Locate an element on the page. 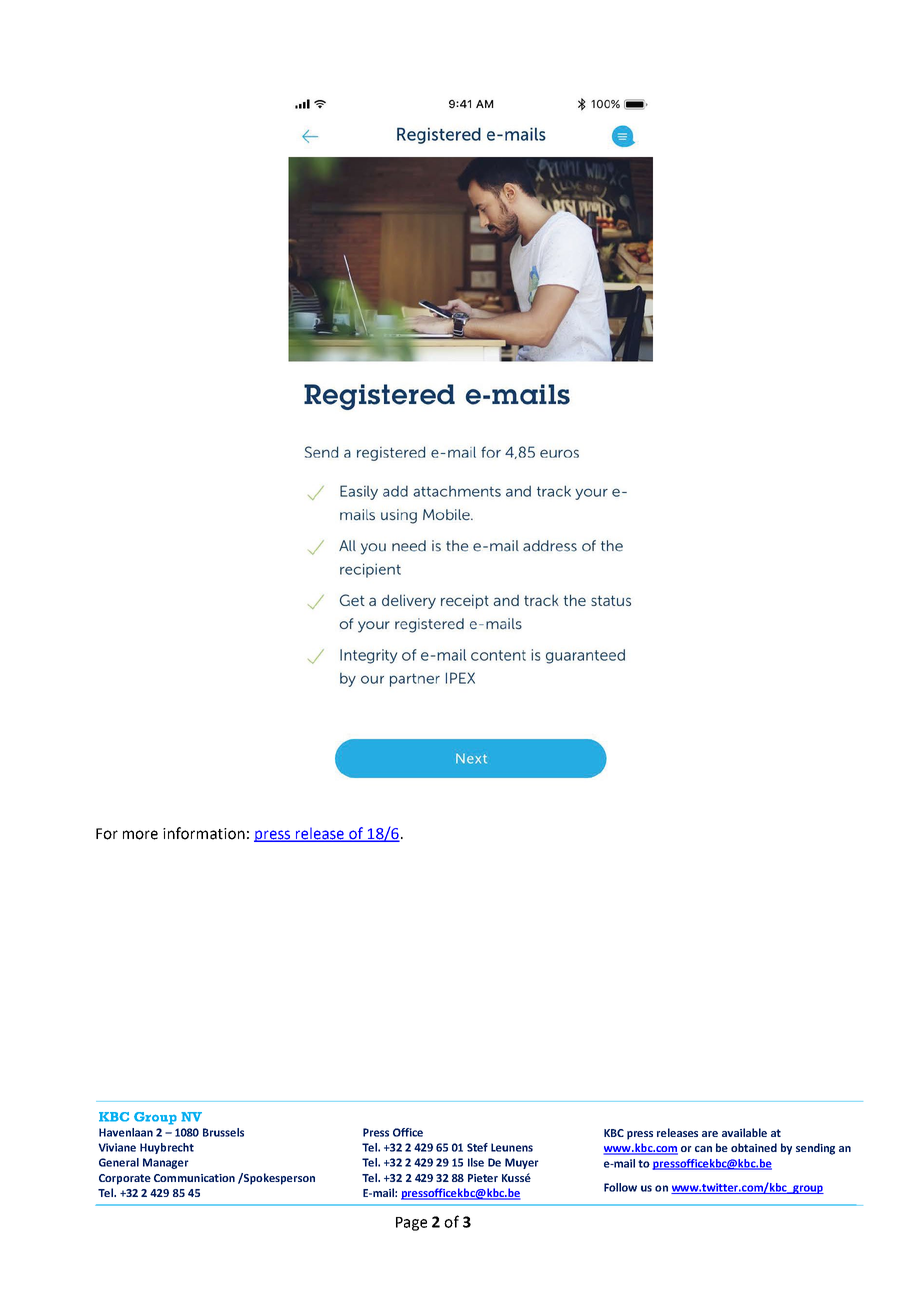 The width and height of the page is (924, 1308). obtained is located at coordinates (754, 1147).
